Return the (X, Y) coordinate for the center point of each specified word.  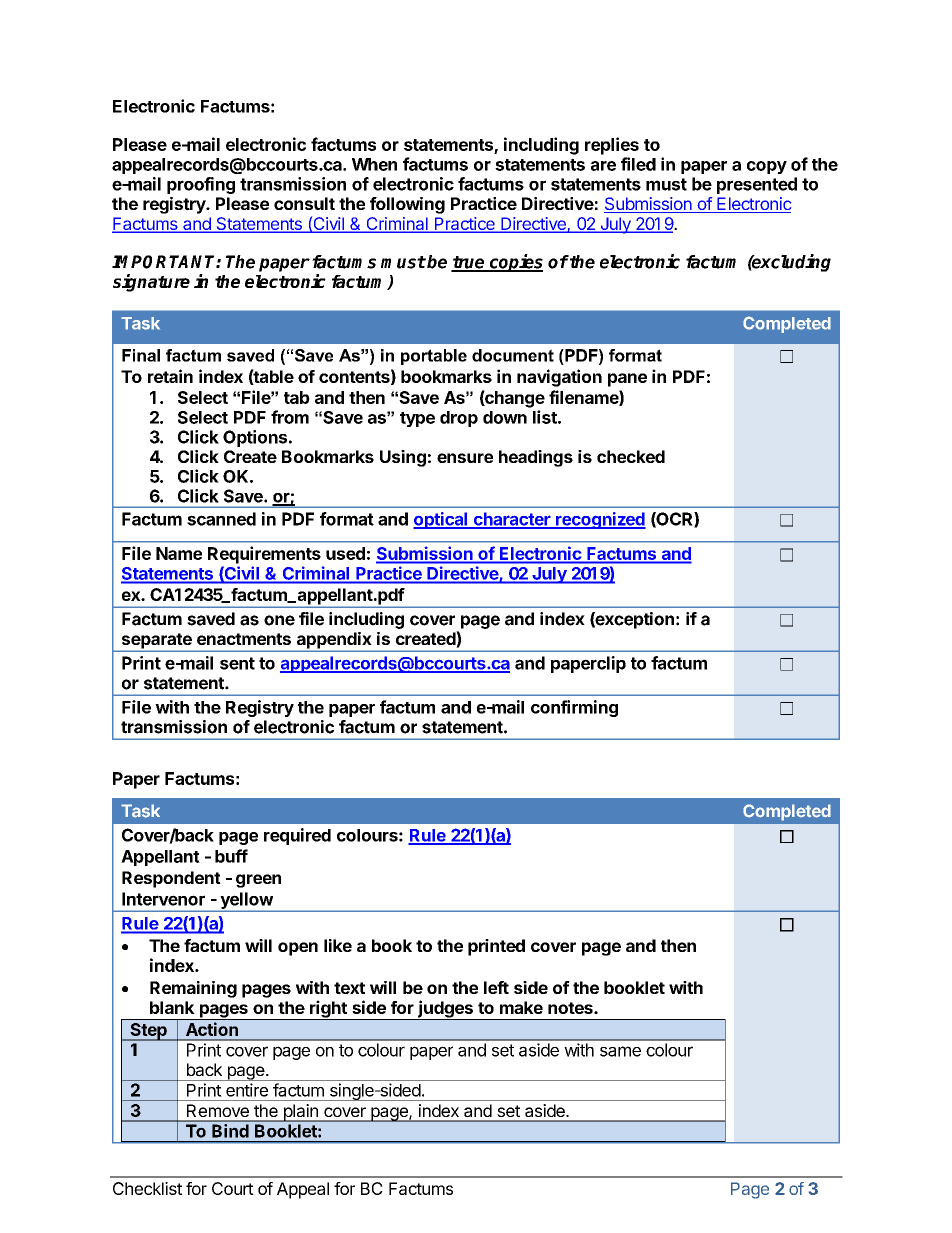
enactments (244, 639)
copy (767, 167)
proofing (201, 185)
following (407, 205)
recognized (600, 520)
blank (172, 1007)
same (620, 1051)
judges (445, 1010)
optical (441, 520)
